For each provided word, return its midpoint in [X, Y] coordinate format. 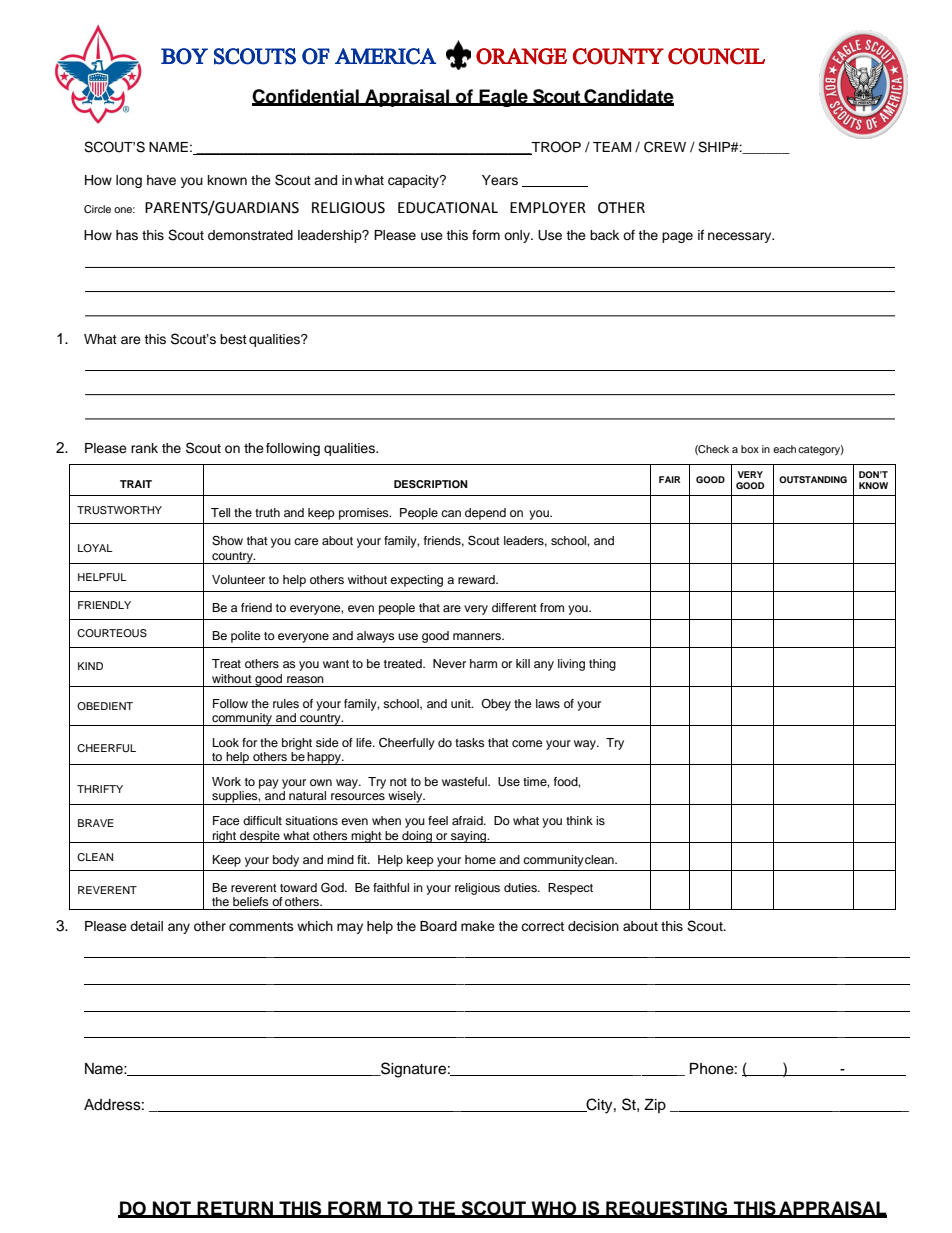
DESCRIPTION [431, 484]
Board [438, 926]
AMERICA [385, 56]
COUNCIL [716, 56]
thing [602, 665]
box [750, 449]
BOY [184, 56]
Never [449, 663]
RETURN [235, 1209]
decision [593, 926]
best [233, 339]
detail [146, 926]
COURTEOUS [112, 633]
